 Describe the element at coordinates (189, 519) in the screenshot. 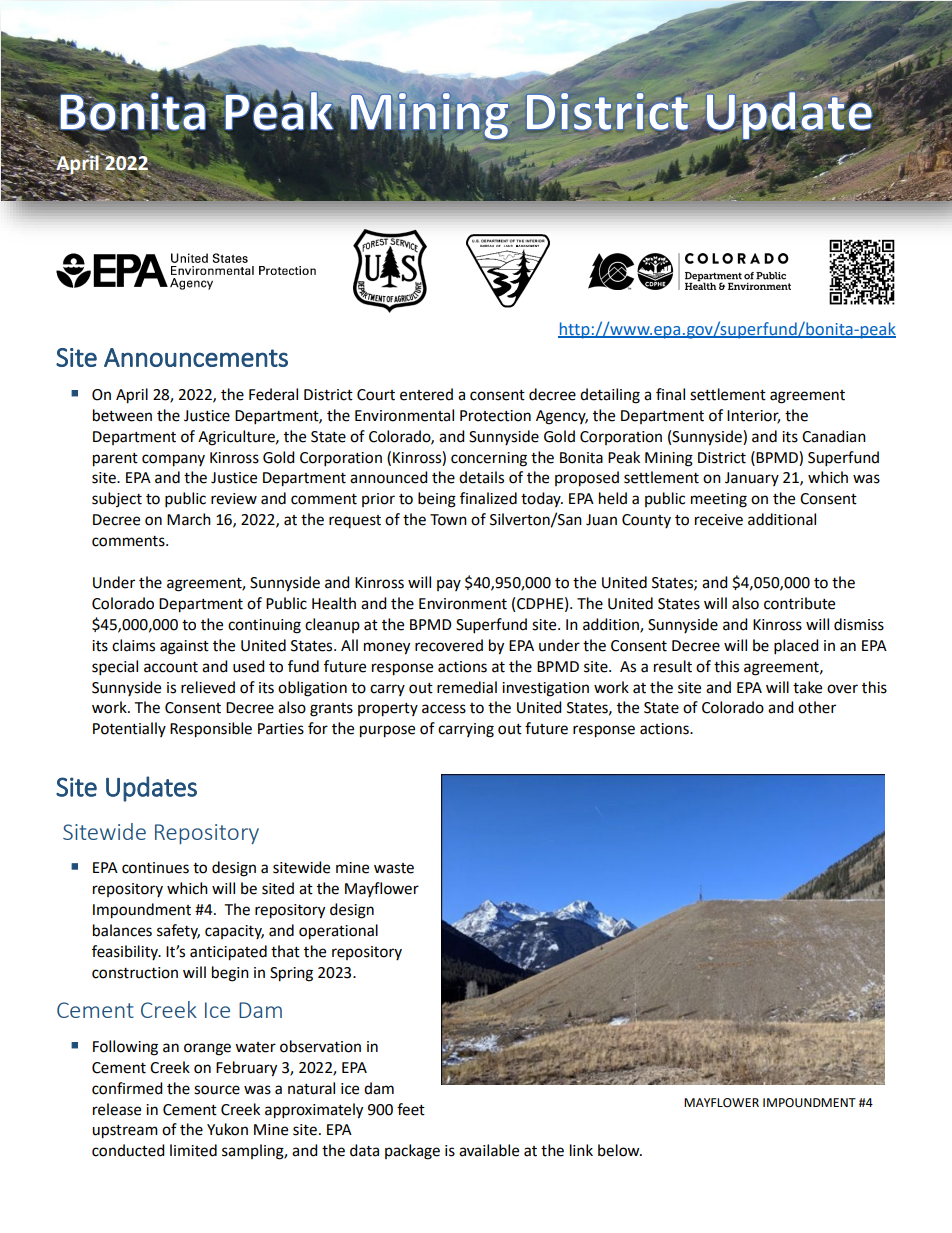

I see `March` at that location.
